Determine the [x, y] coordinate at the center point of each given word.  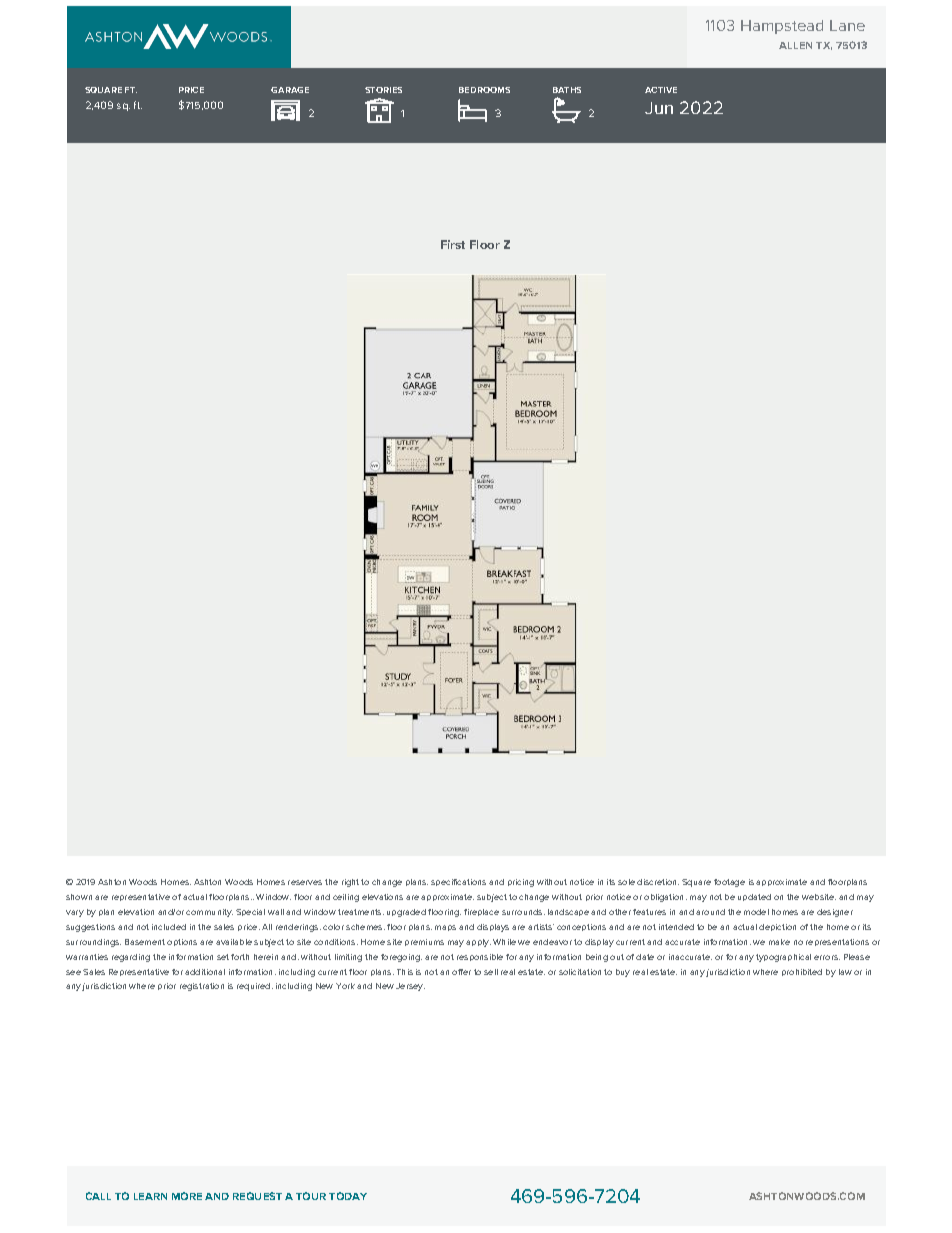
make [779, 942]
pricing [521, 883]
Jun [659, 108]
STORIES [383, 90]
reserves [305, 882]
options [182, 942]
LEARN [150, 1196]
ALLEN [795, 45]
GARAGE [290, 90]
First [453, 244]
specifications [458, 882]
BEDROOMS [484, 90]
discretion [658, 882]
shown [79, 897]
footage [729, 883]
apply [478, 943]
